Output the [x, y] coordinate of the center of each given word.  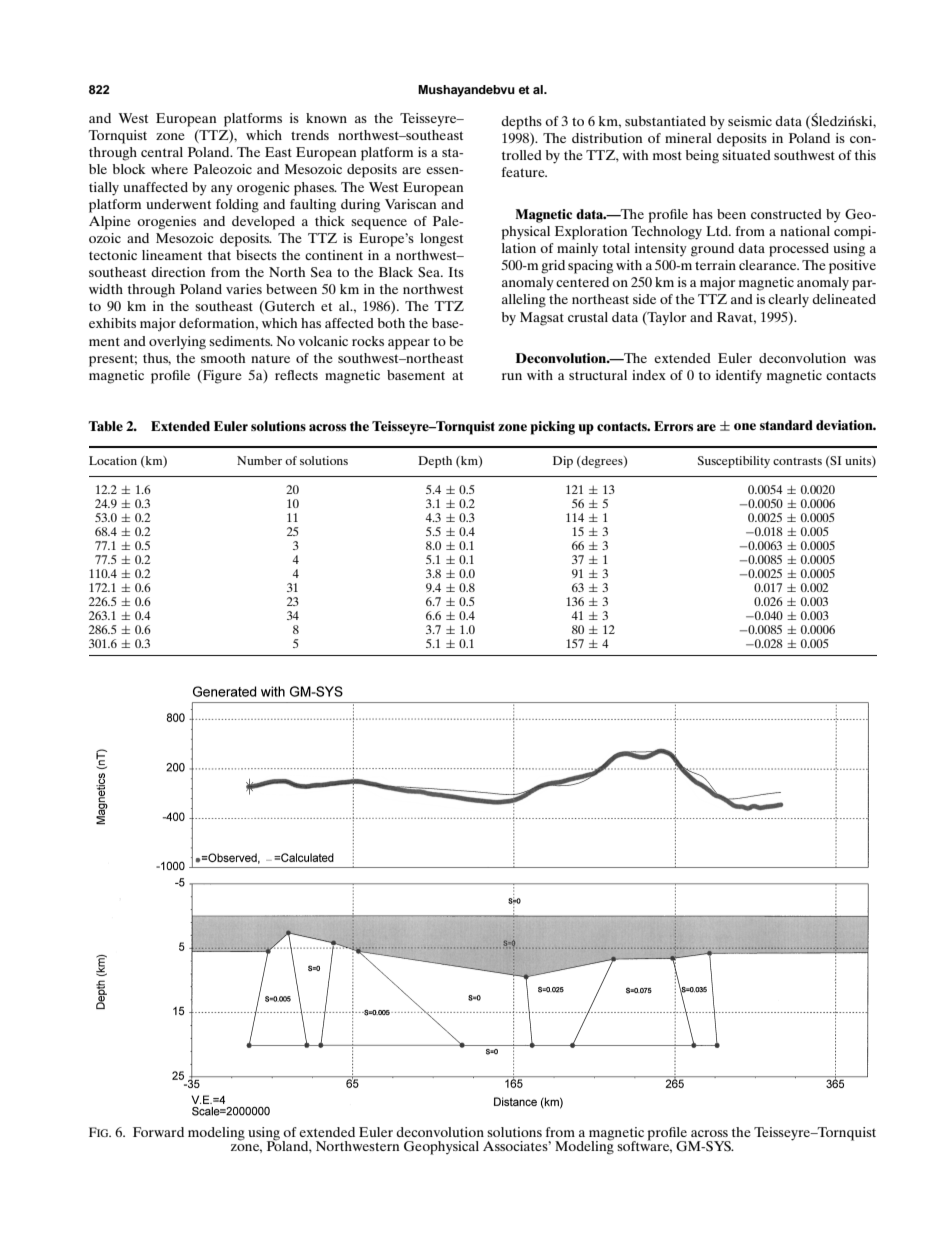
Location [113, 460]
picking [552, 428]
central [162, 152]
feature [524, 172]
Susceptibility [734, 462]
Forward [158, 1132]
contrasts [797, 461]
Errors [673, 426]
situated [746, 155]
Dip [563, 462]
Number [259, 460]
